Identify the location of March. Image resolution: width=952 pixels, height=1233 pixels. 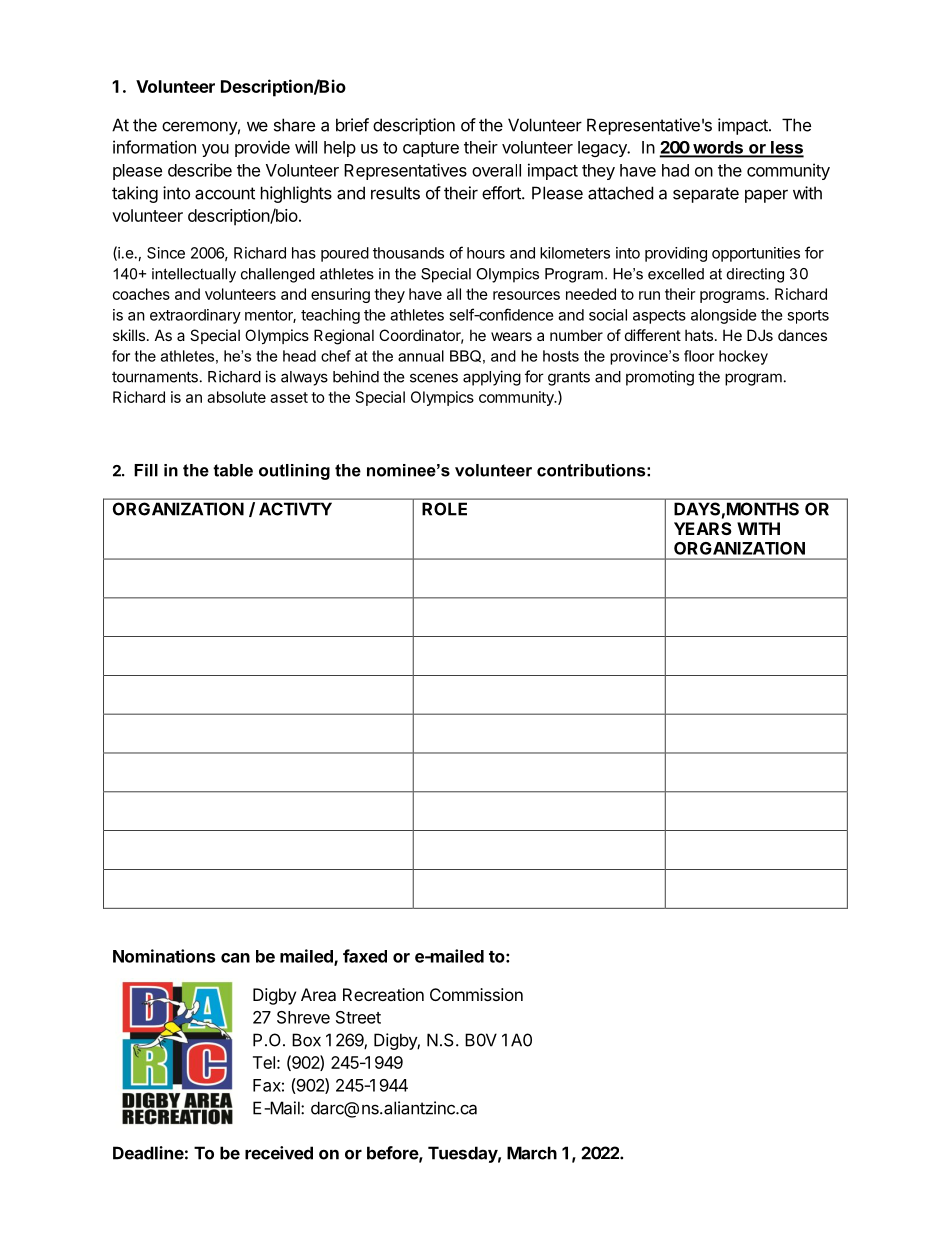
(532, 1153).
